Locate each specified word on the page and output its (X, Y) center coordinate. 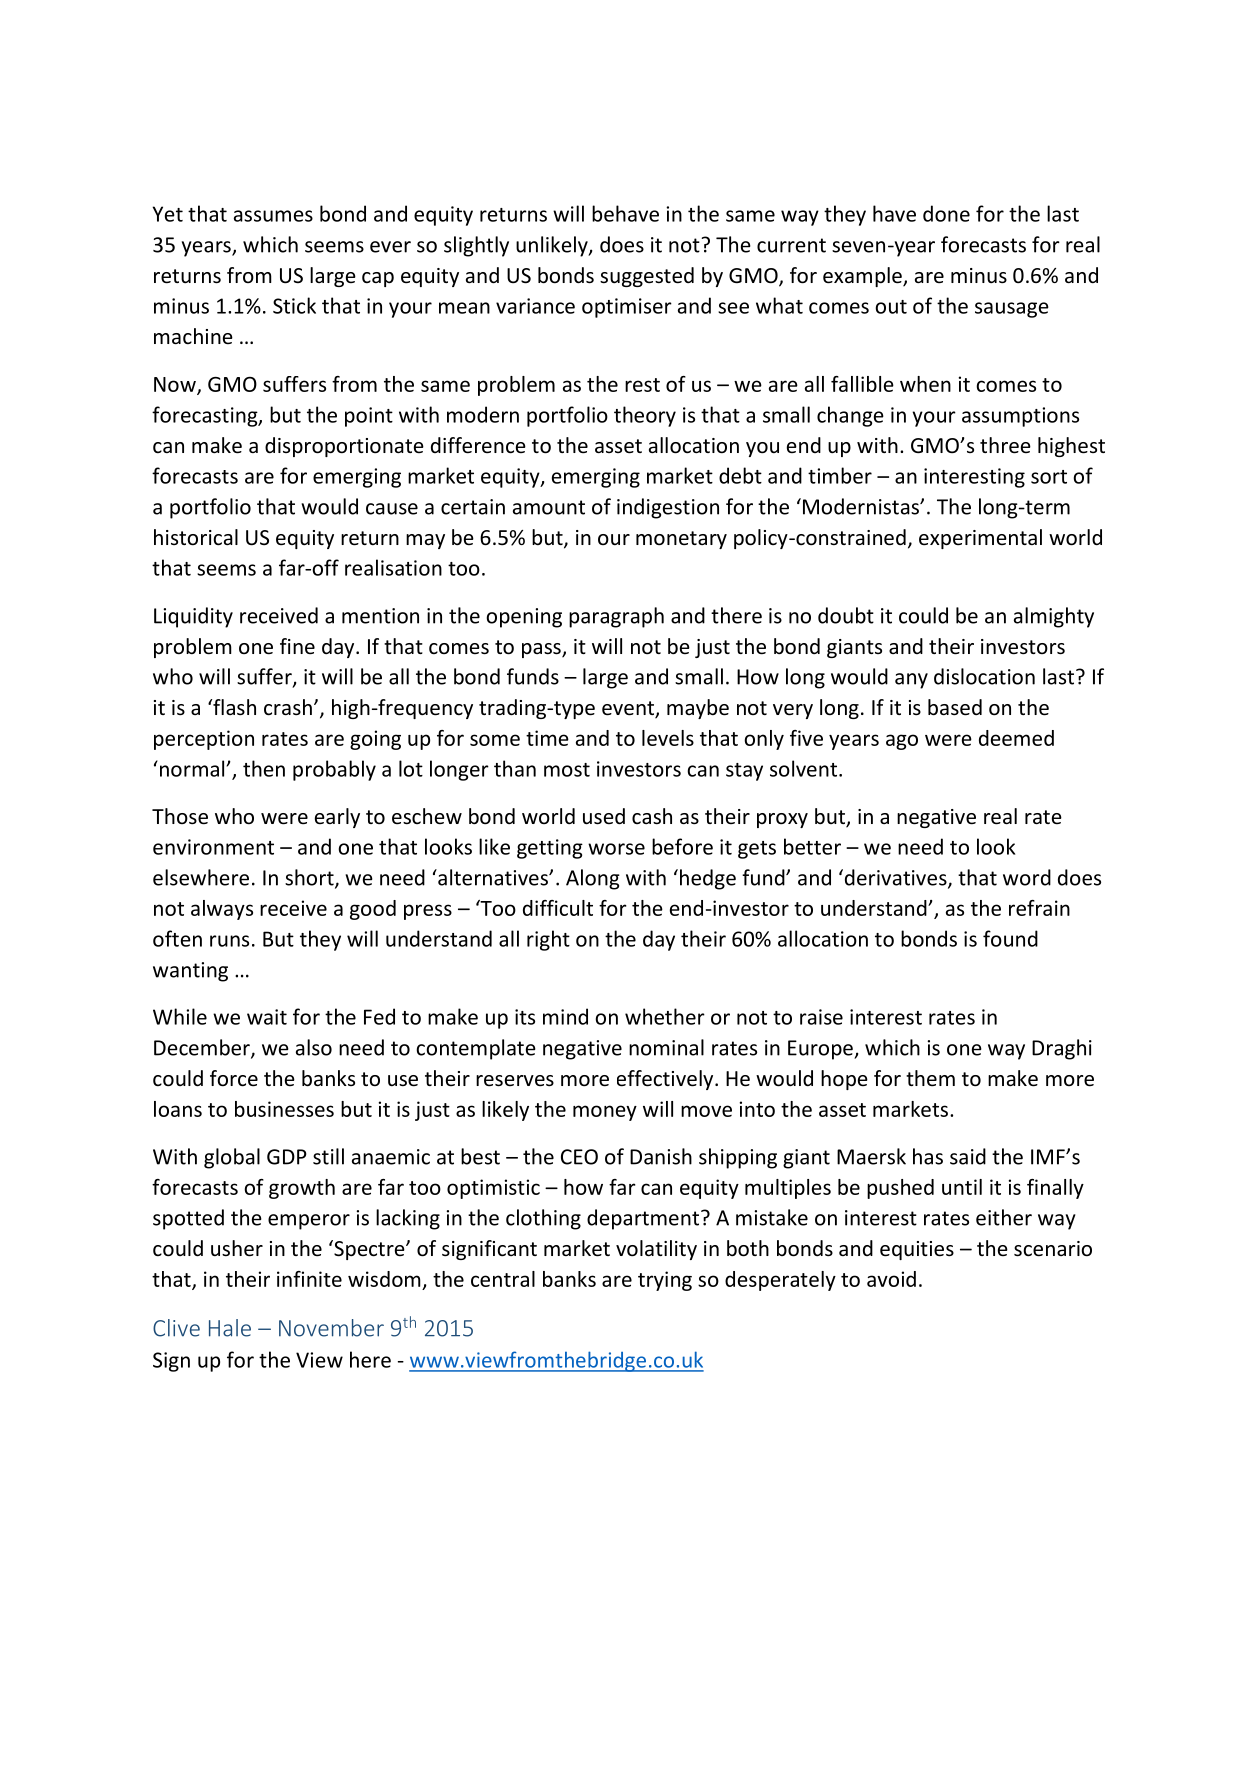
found (1010, 938)
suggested (647, 277)
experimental (980, 539)
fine (297, 646)
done (946, 213)
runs (229, 941)
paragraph (616, 617)
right (548, 940)
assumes (273, 216)
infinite (309, 1279)
